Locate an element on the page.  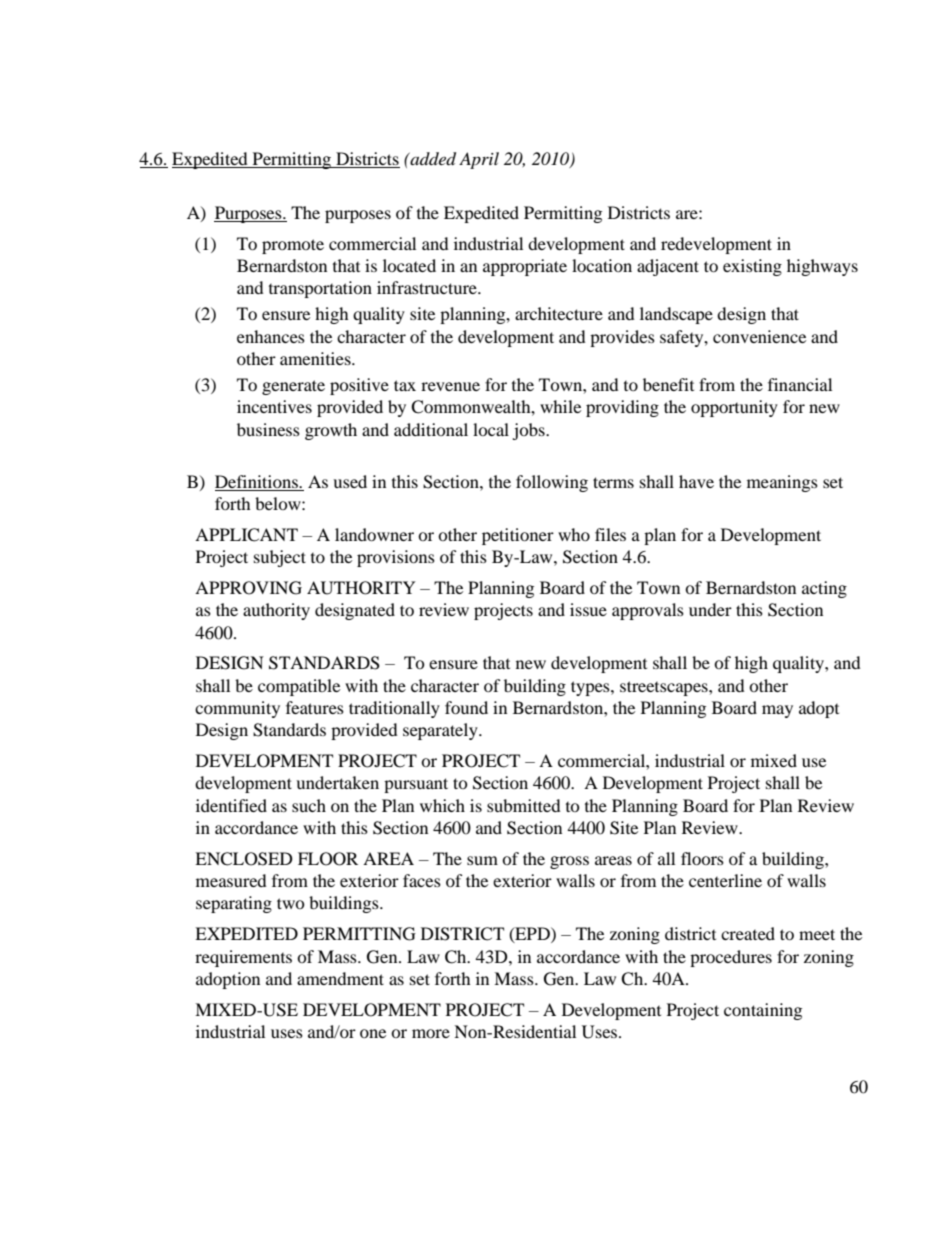
more is located at coordinates (431, 1033).
